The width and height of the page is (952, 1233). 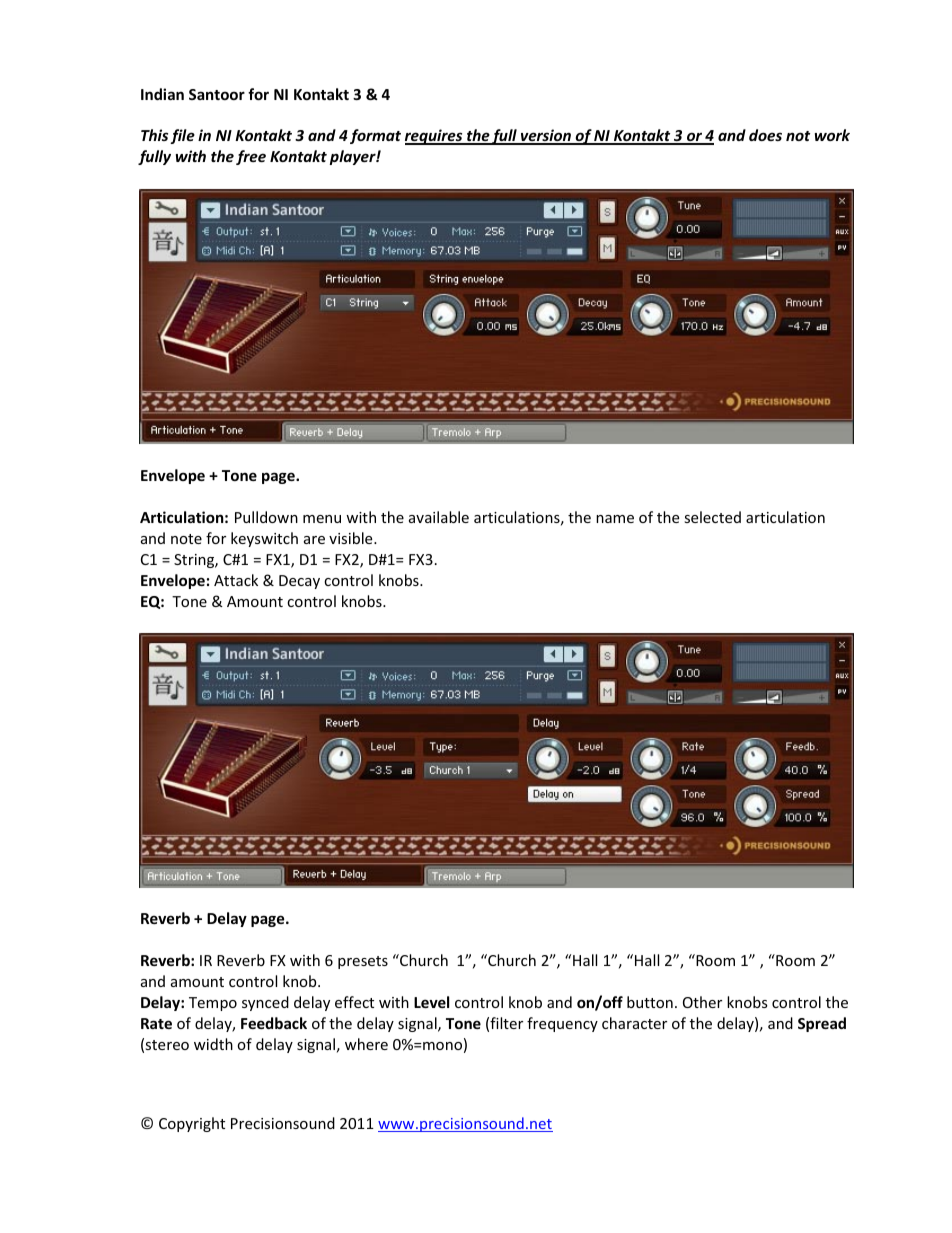 I want to click on available, so click(x=439, y=517).
